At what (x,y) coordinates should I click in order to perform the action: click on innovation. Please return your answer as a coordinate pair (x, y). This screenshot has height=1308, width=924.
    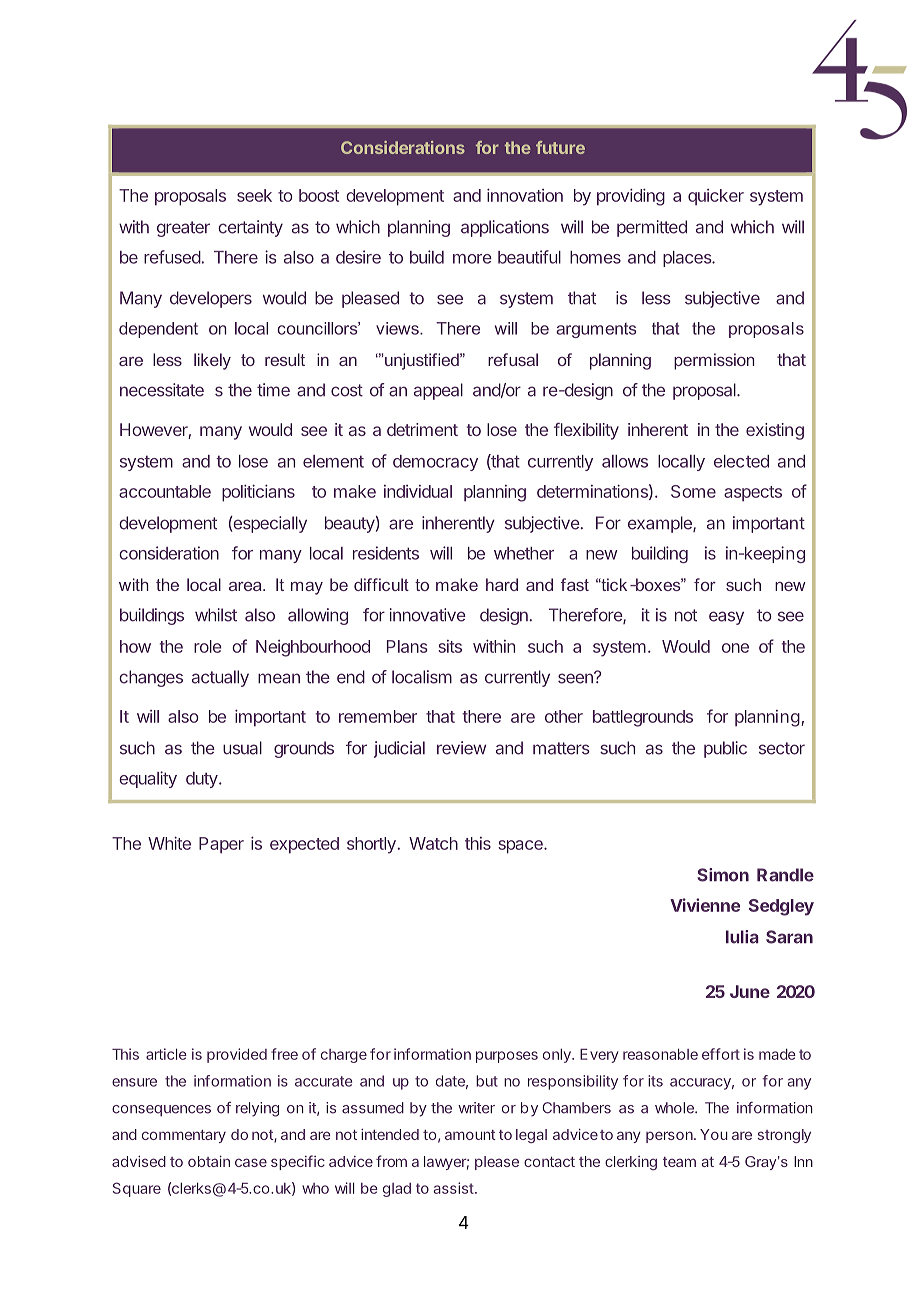
    Looking at the image, I should click on (525, 195).
